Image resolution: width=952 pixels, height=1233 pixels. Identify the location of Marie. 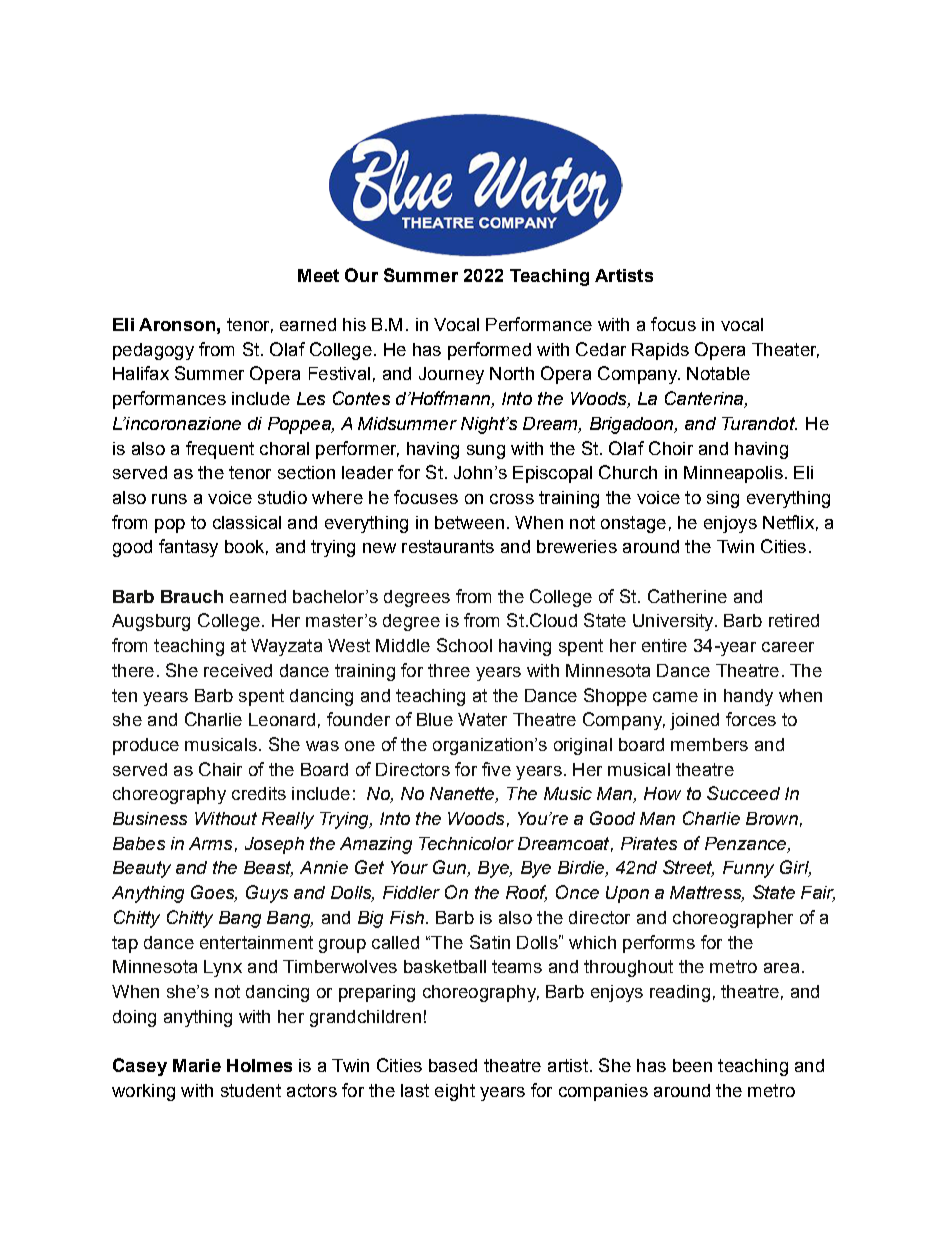
(197, 1065).
